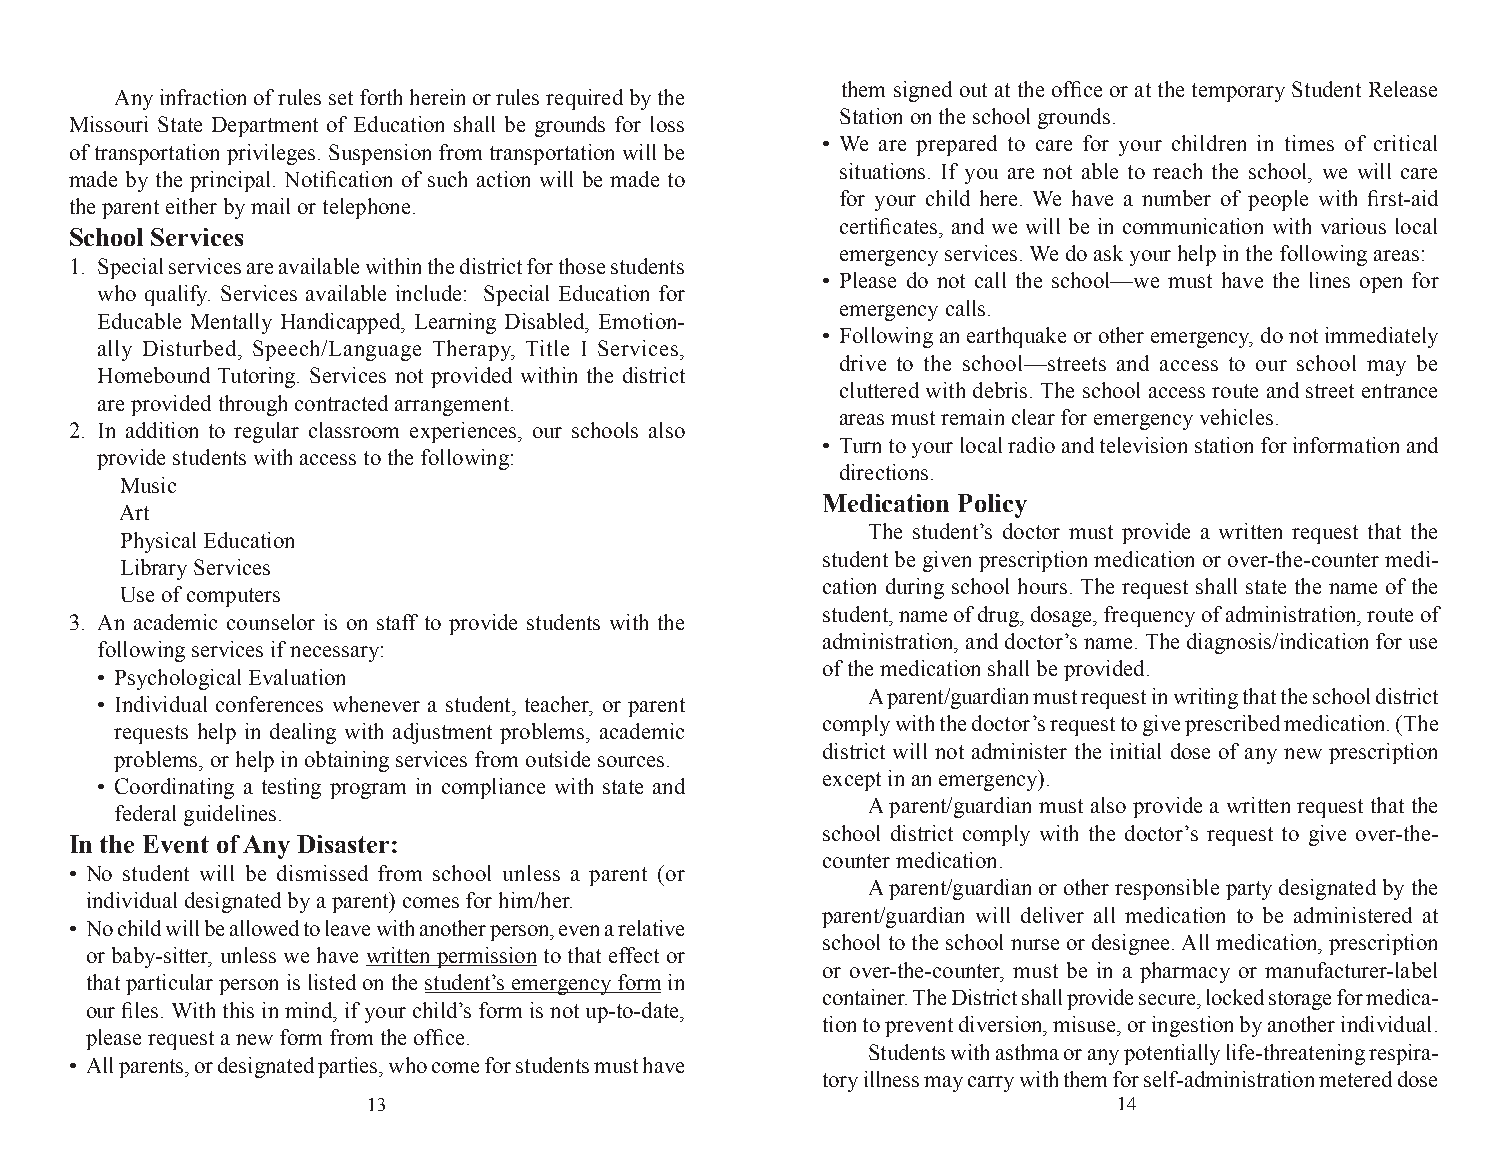 Image resolution: width=1507 pixels, height=1164 pixels. Describe the element at coordinates (1238, 92) in the screenshot. I see `temporary` at that location.
